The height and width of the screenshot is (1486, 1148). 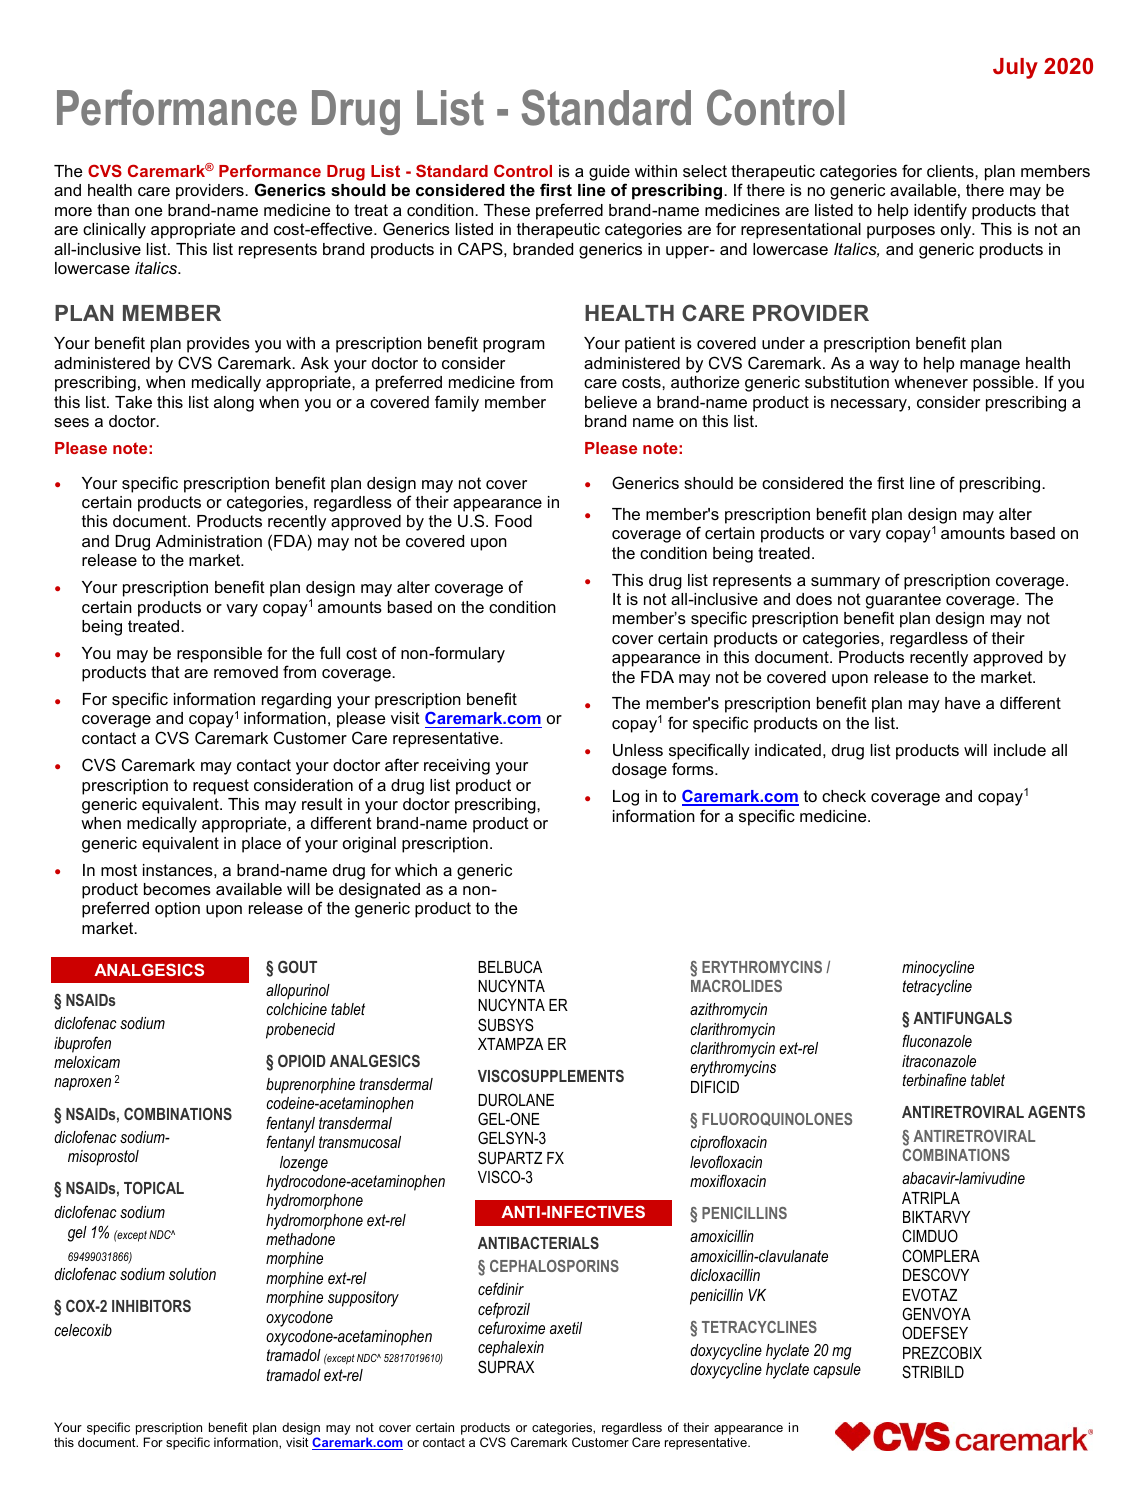 What do you see at coordinates (609, 173) in the screenshot?
I see `guide` at bounding box center [609, 173].
